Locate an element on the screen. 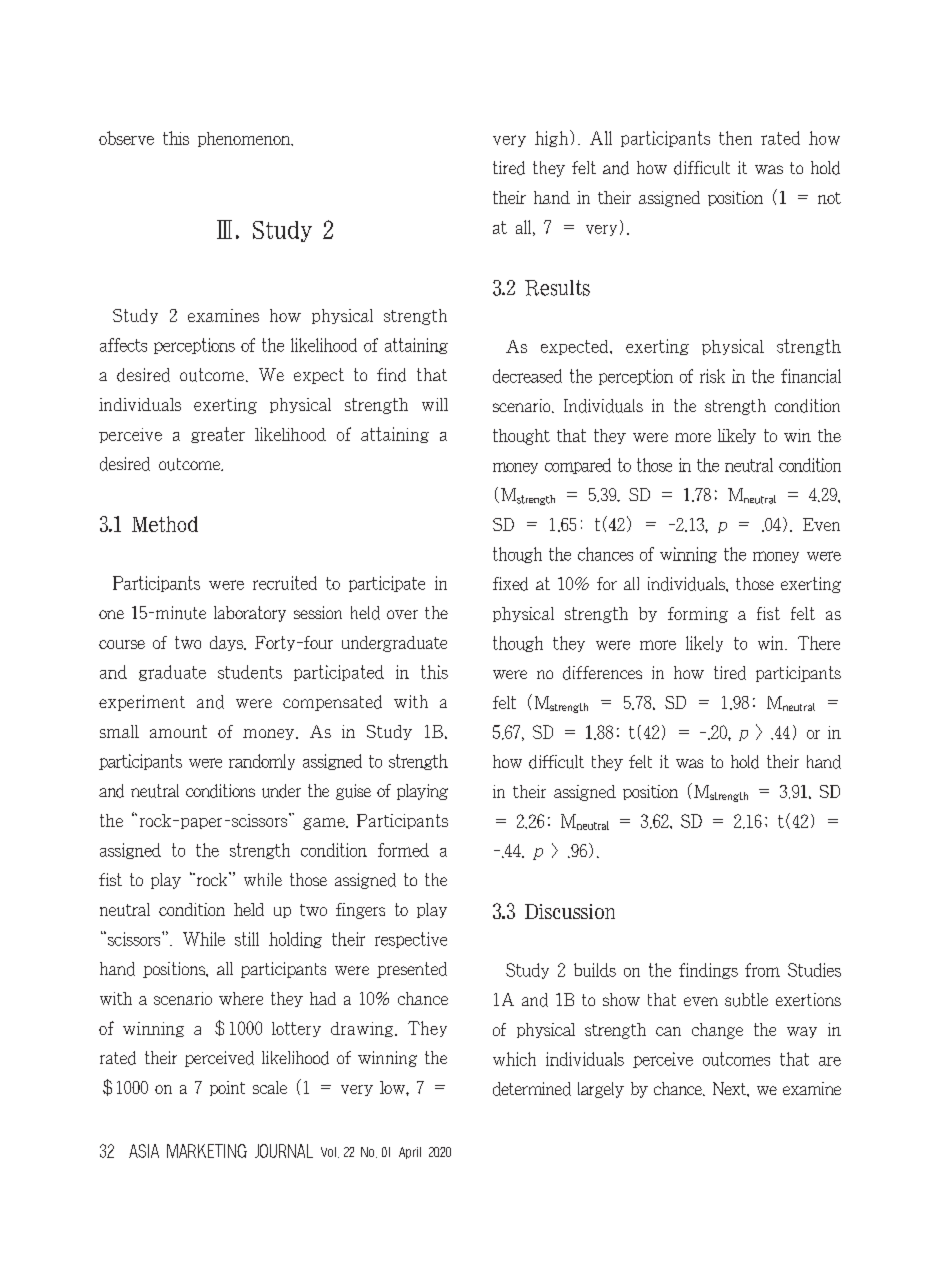 This screenshot has height=1288, width=941. formed is located at coordinates (403, 850).
